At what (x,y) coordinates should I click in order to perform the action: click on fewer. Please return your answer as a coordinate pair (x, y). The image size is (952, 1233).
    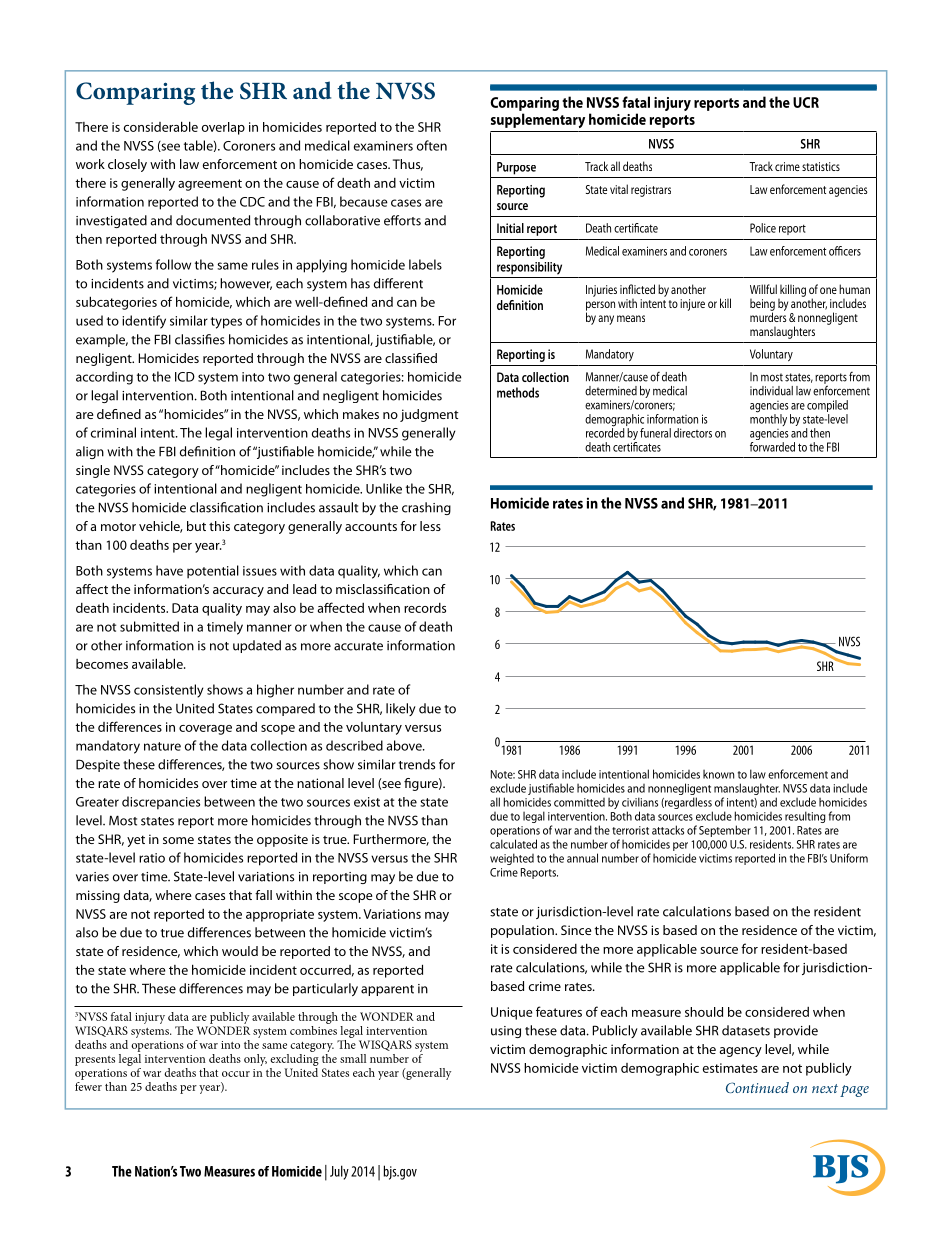
    Looking at the image, I should click on (88, 1085).
